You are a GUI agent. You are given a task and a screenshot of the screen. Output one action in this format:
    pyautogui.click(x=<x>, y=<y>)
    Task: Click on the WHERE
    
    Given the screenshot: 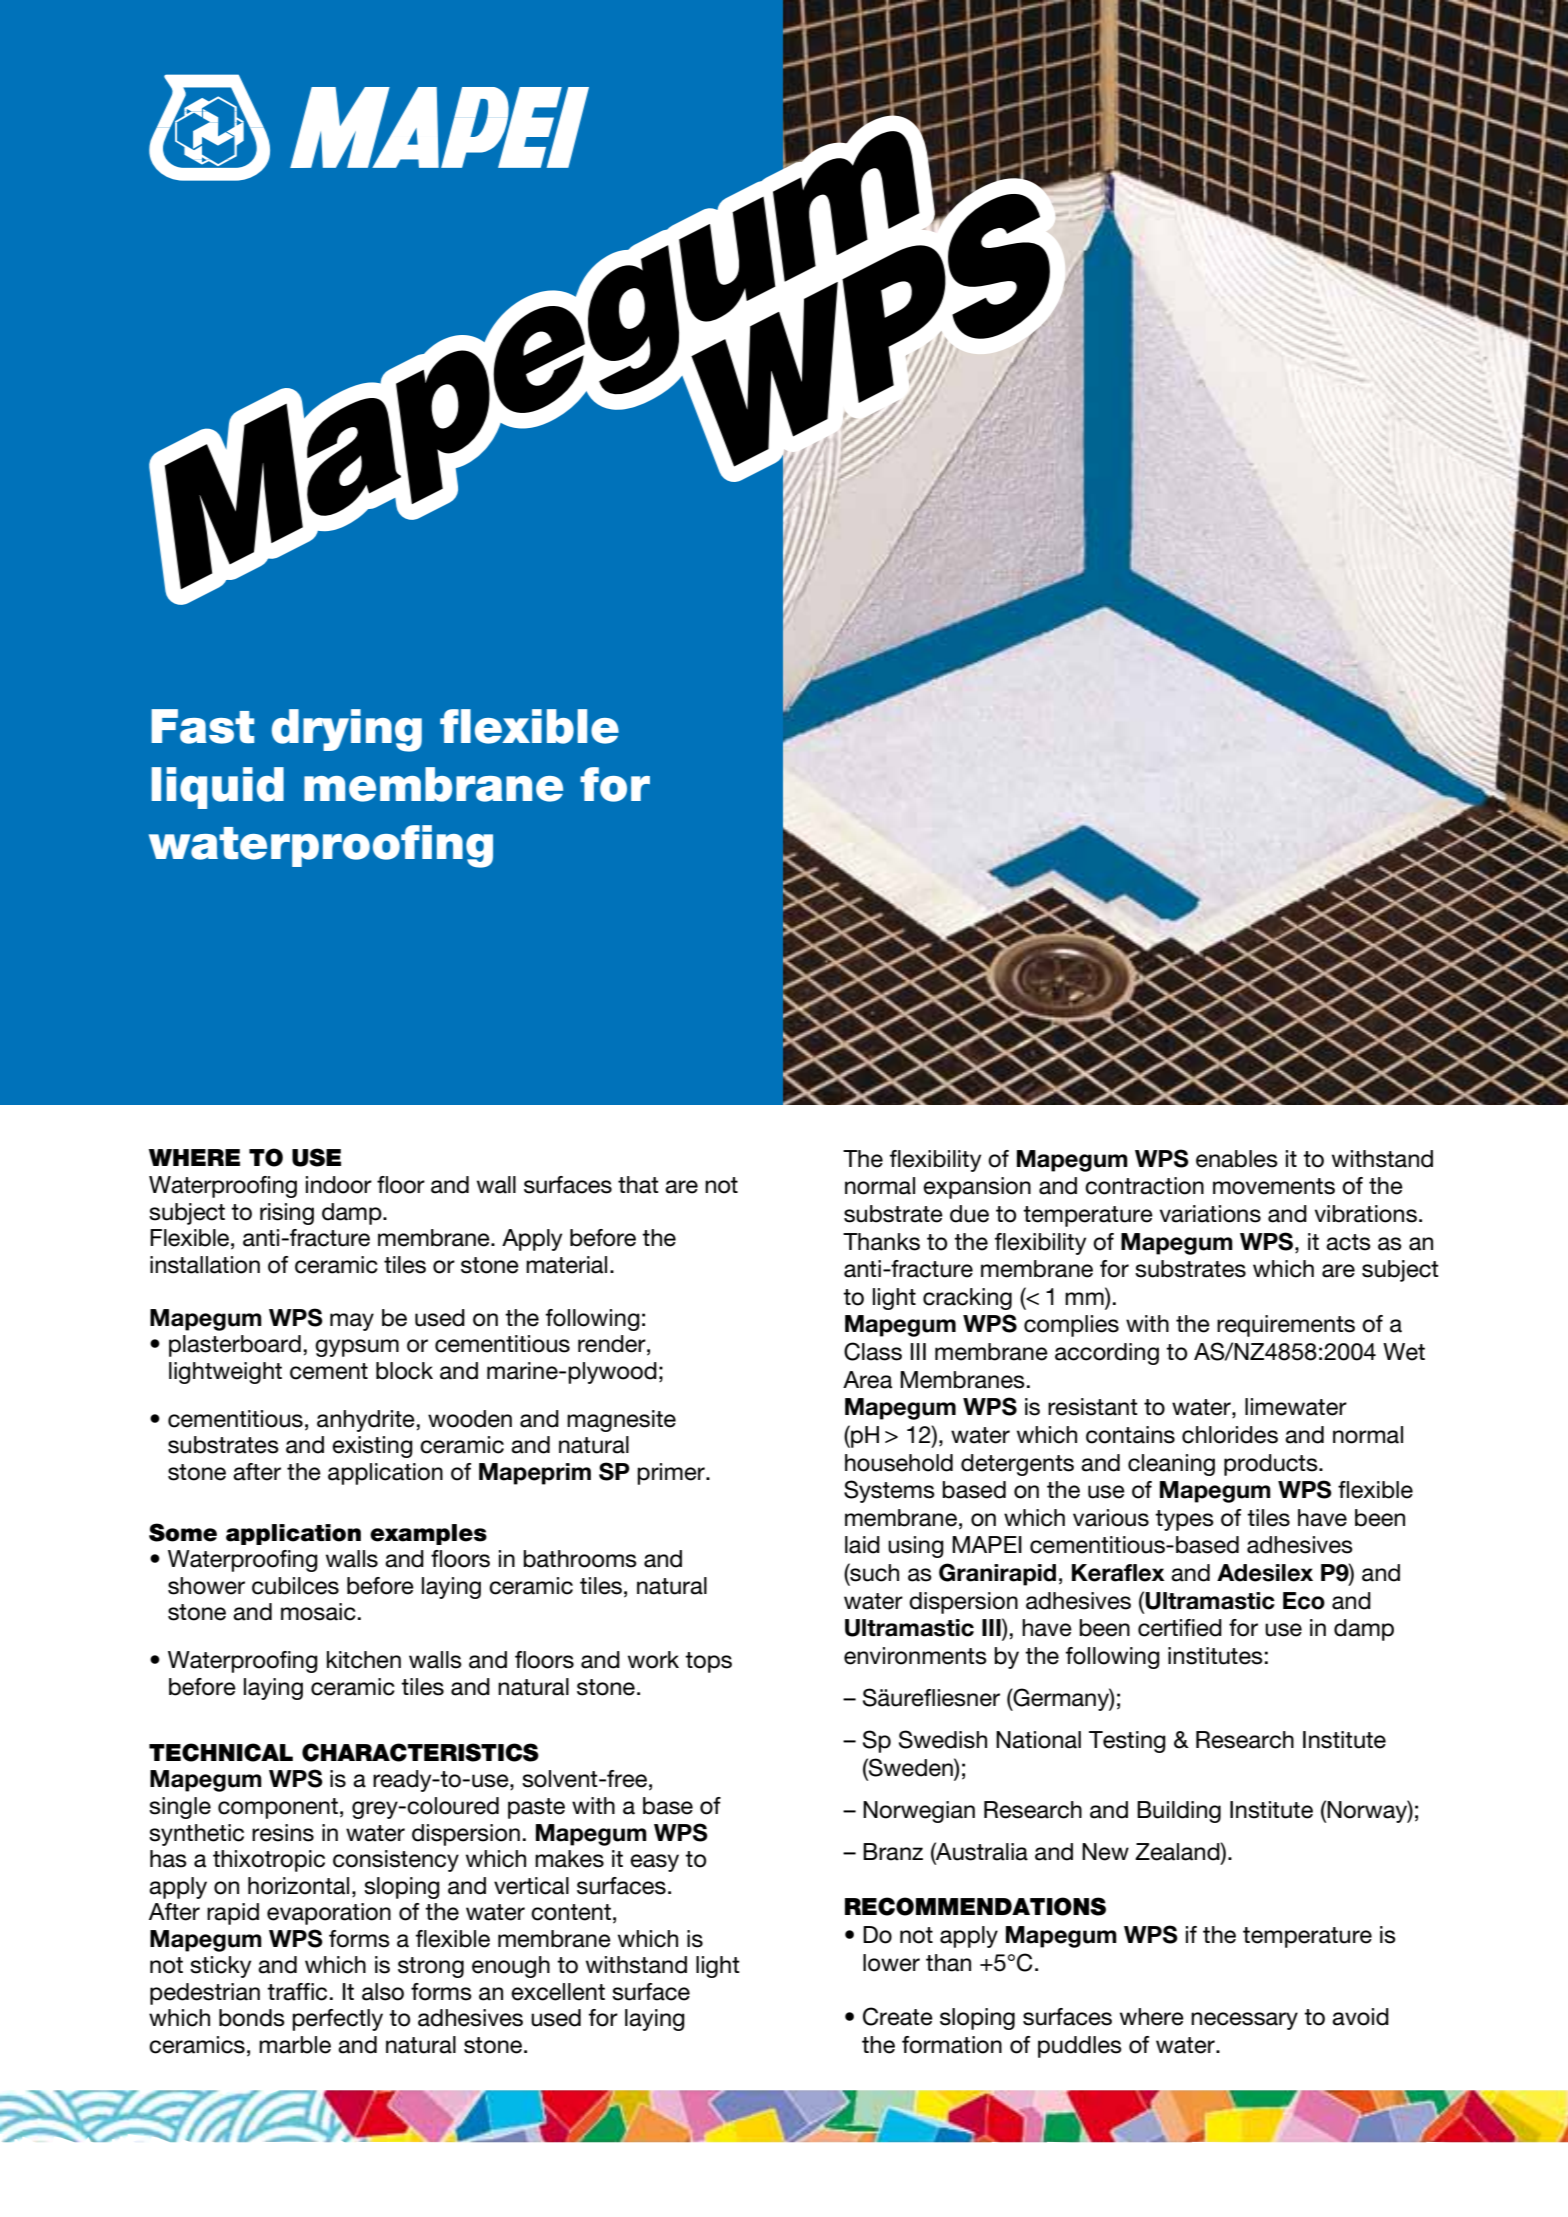 What is the action you would take?
    pyautogui.click(x=194, y=1157)
